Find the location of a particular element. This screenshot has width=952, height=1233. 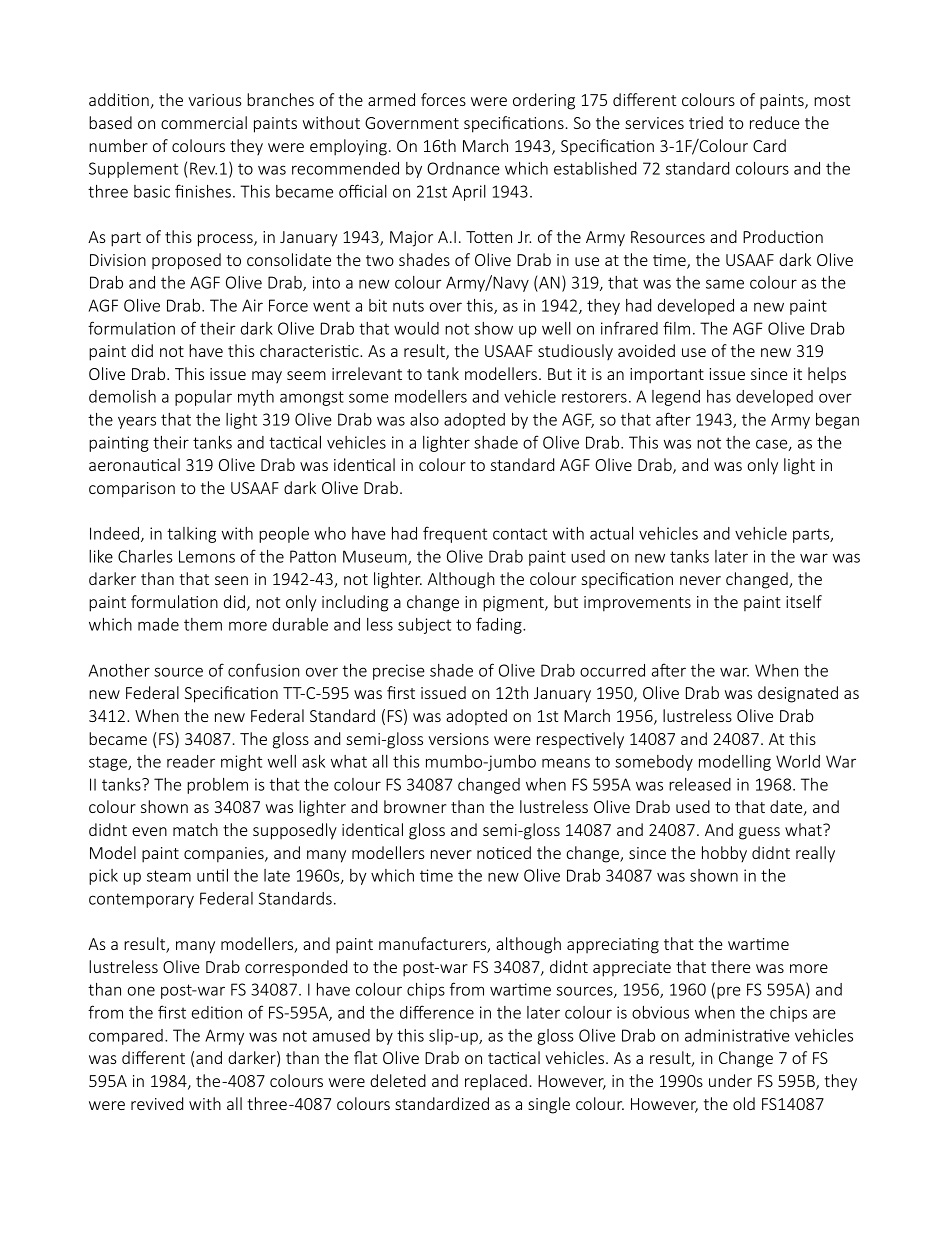

under is located at coordinates (730, 1080).
